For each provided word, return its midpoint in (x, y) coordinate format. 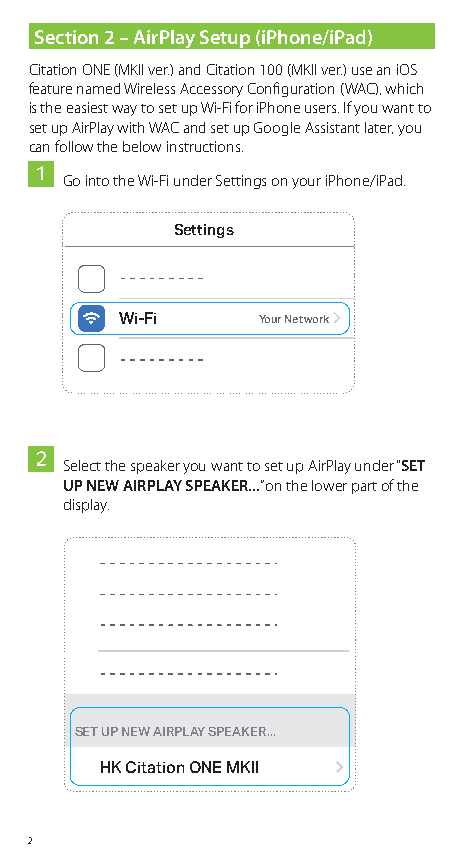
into (97, 180)
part (364, 488)
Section (66, 37)
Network (307, 319)
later (379, 128)
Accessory (211, 90)
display (86, 506)
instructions (203, 146)
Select (82, 465)
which (404, 88)
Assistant (332, 127)
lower (329, 485)
